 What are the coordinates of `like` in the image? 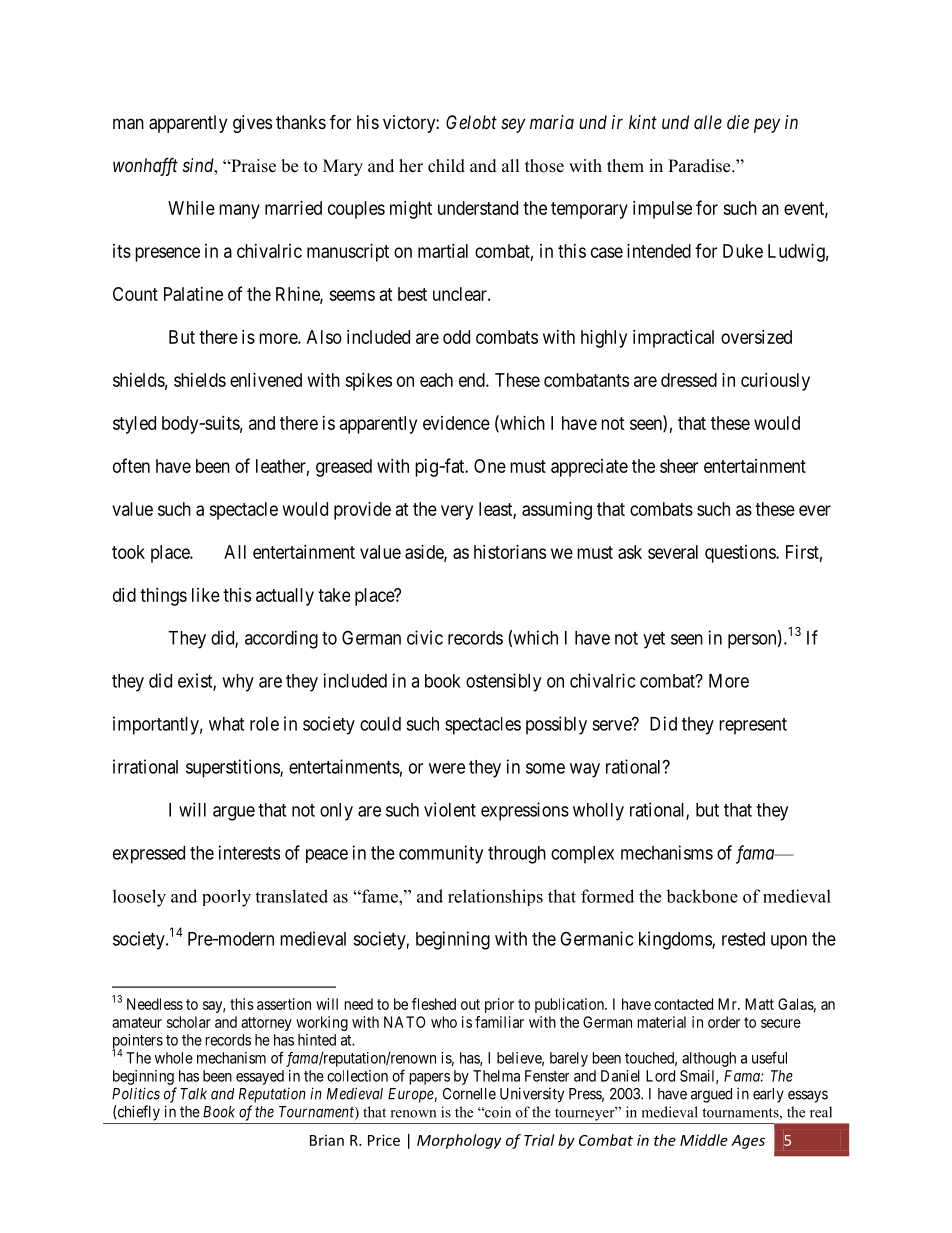 It's located at (206, 595).
